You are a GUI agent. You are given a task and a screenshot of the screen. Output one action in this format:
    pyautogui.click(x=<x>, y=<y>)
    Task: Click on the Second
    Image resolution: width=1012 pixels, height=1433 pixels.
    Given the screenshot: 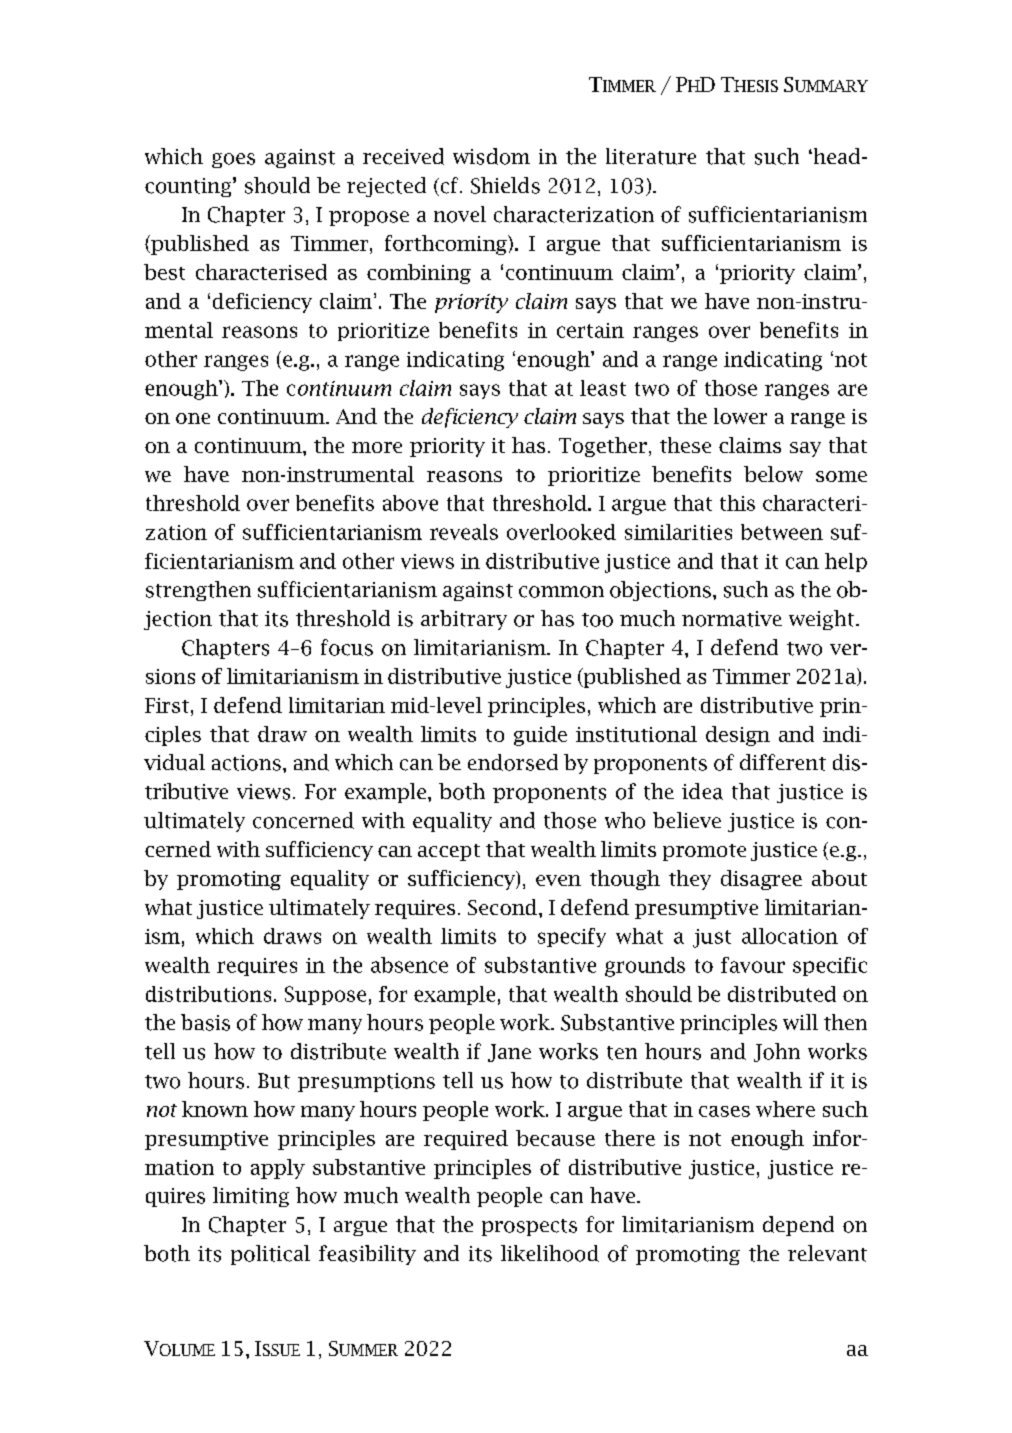 What is the action you would take?
    pyautogui.click(x=504, y=907)
